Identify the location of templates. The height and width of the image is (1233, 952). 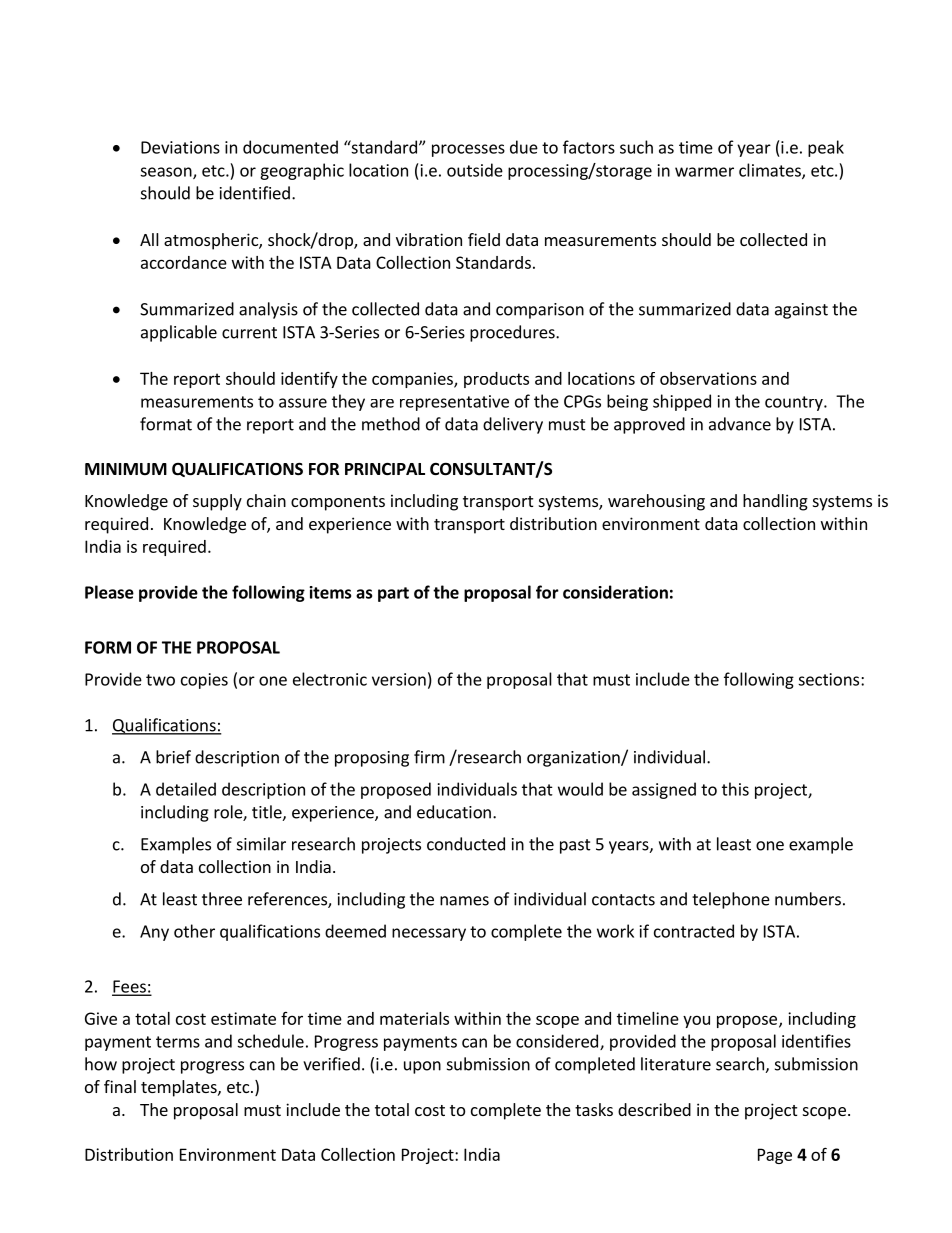
(180, 1088).
